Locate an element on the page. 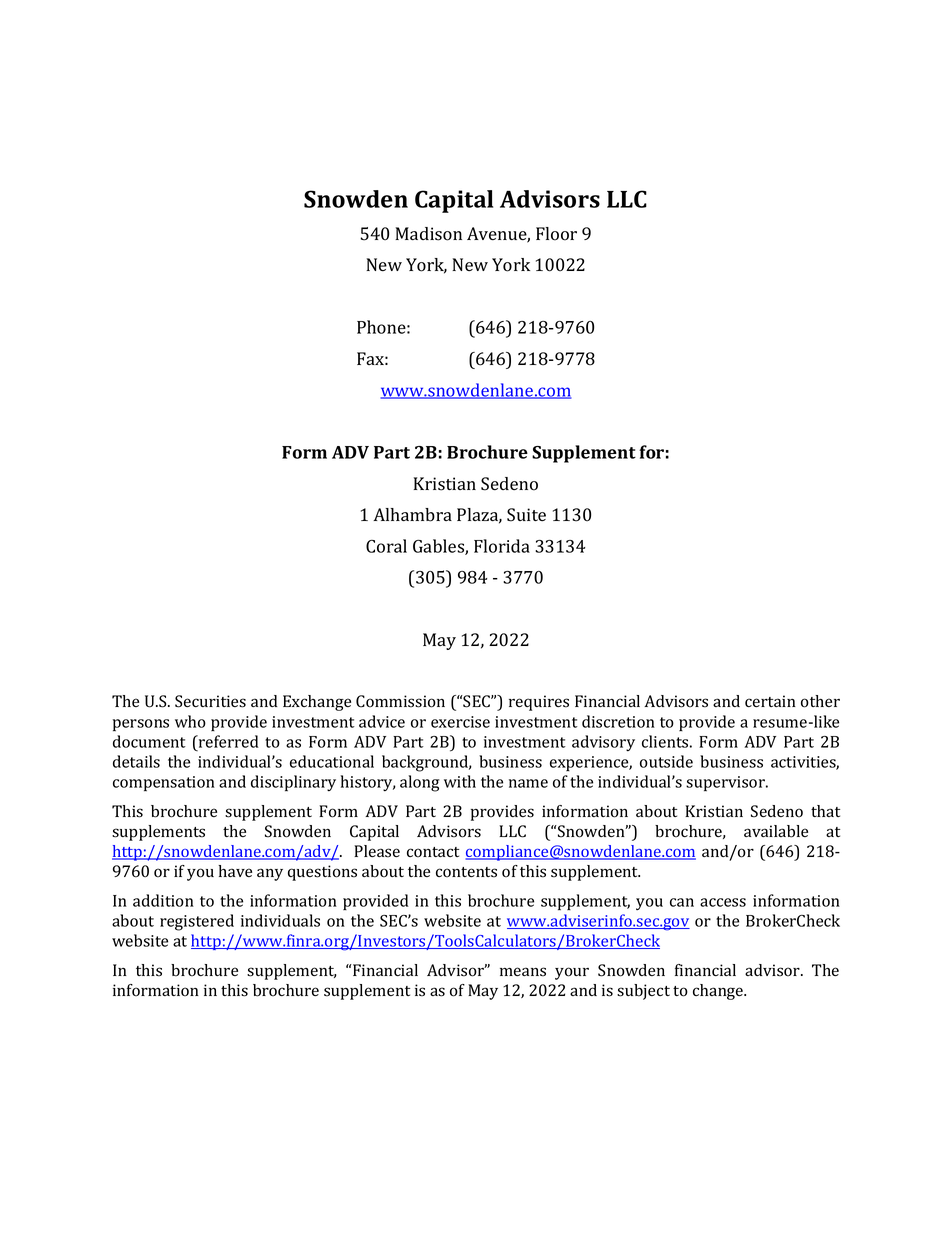 This document has height=1233, width=952. with is located at coordinates (460, 781).
